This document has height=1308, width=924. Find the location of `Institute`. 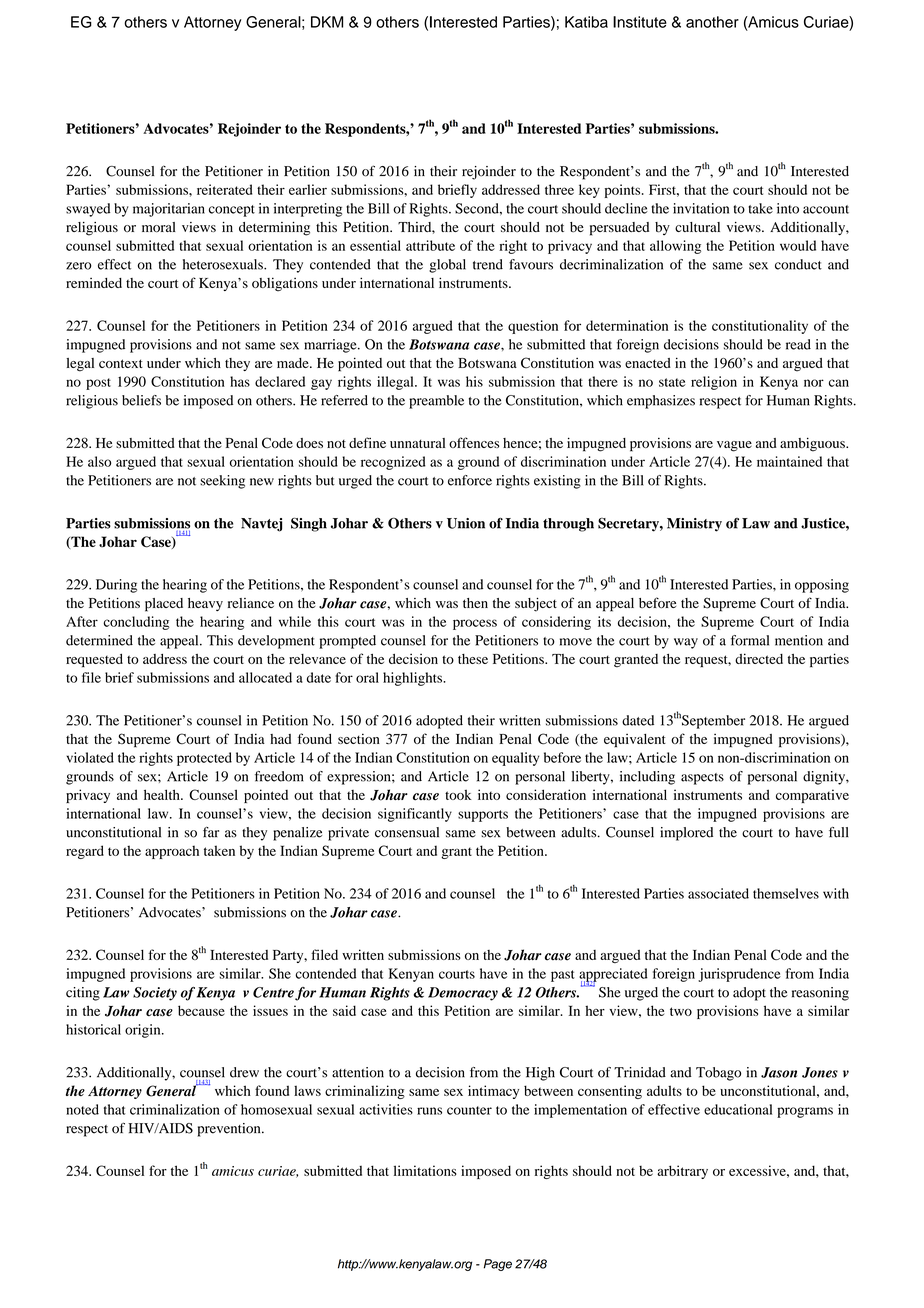

Institute is located at coordinates (640, 22).
